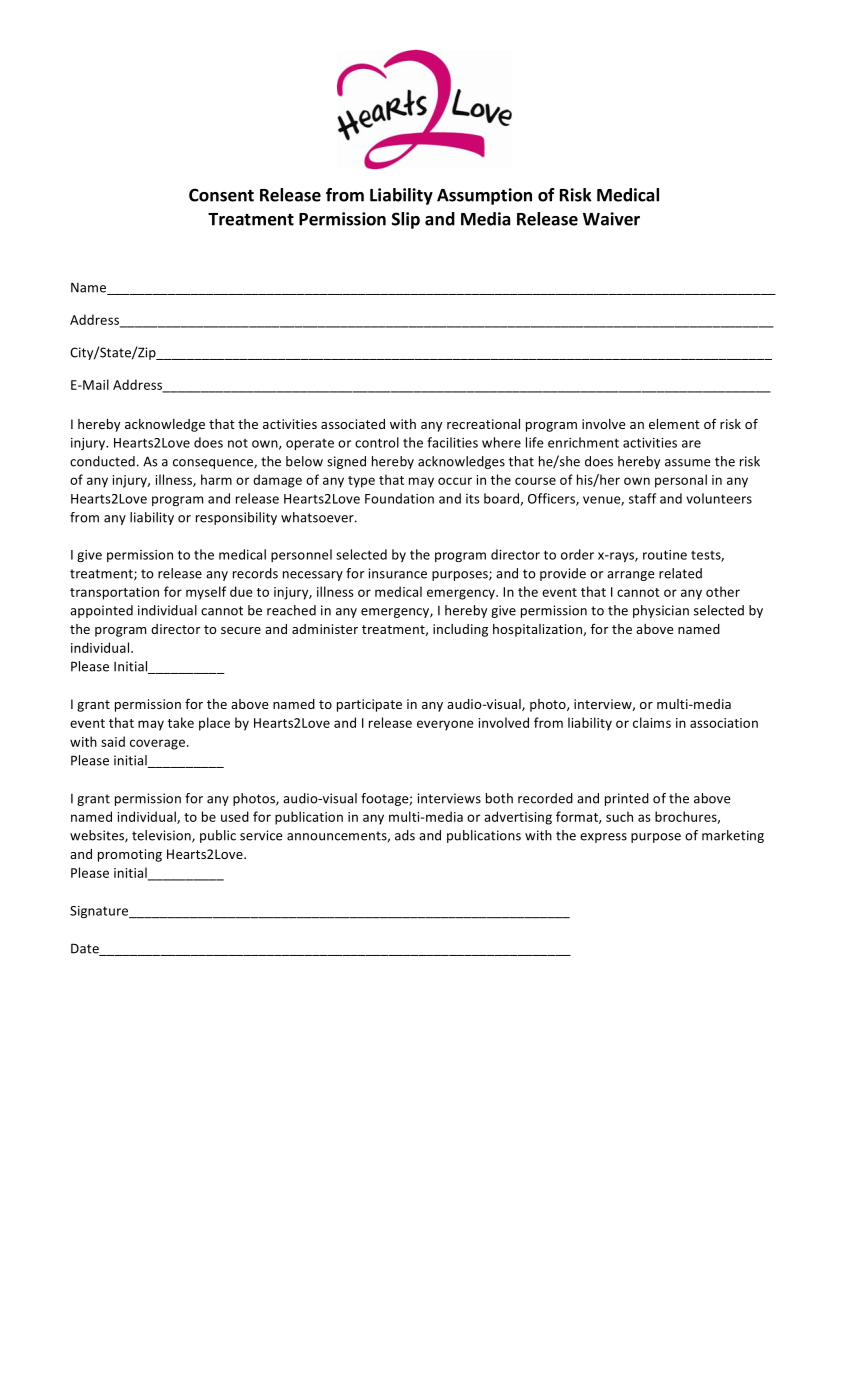  I want to click on television, so click(162, 836).
